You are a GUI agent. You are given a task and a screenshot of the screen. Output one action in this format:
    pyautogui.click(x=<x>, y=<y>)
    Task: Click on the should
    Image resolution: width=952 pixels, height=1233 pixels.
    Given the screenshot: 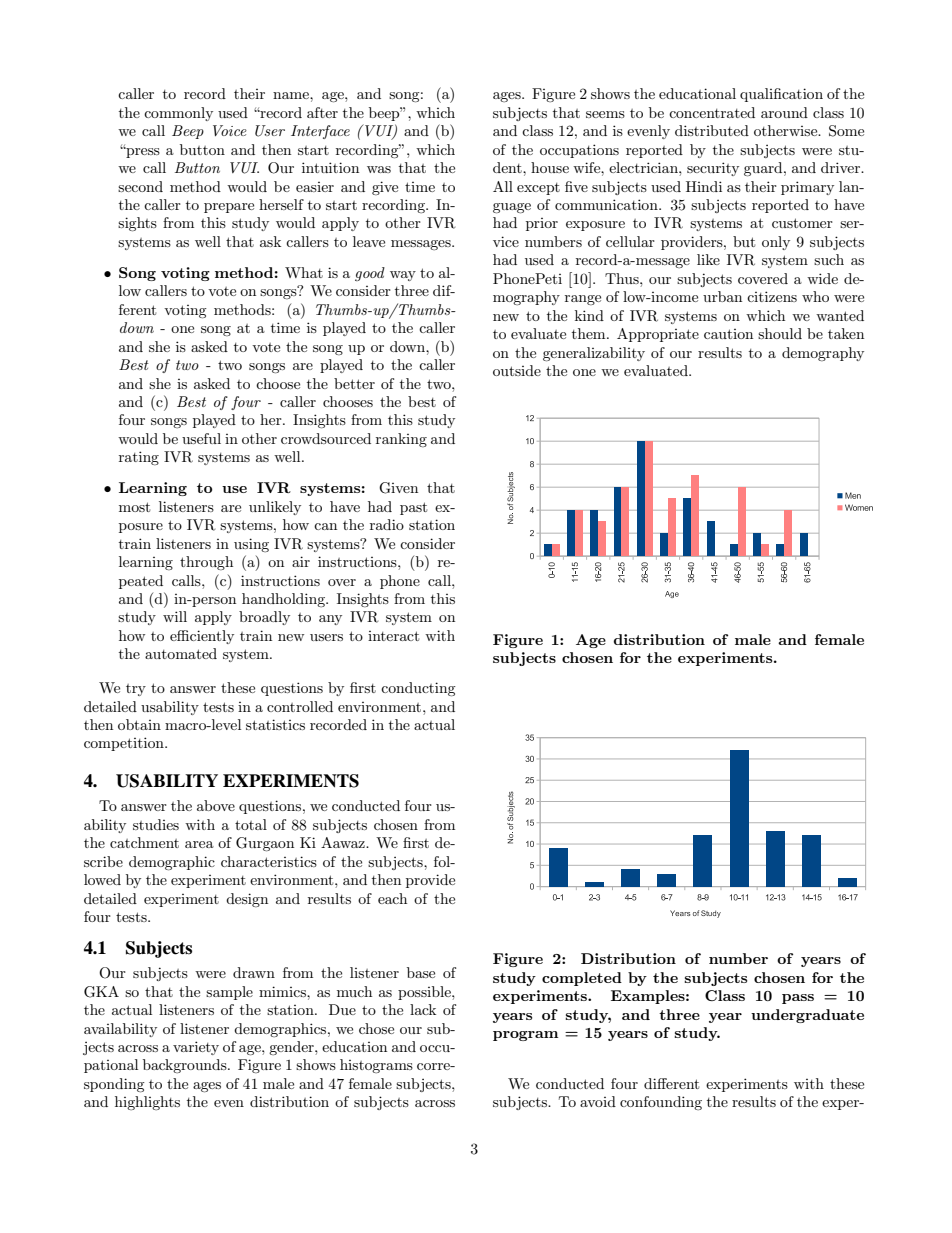 What is the action you would take?
    pyautogui.click(x=780, y=333)
